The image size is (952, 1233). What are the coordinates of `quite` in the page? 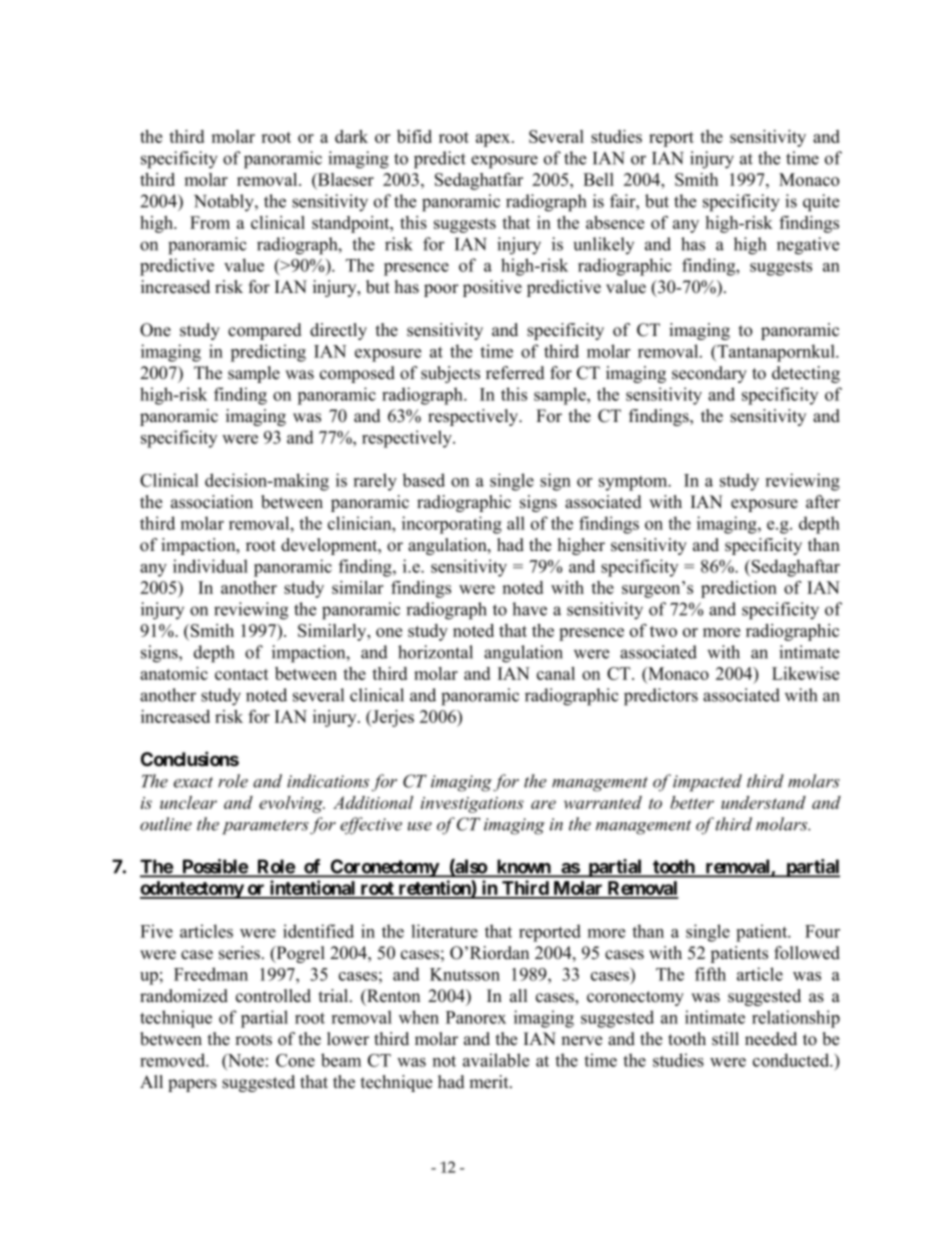 It's located at (821, 203).
